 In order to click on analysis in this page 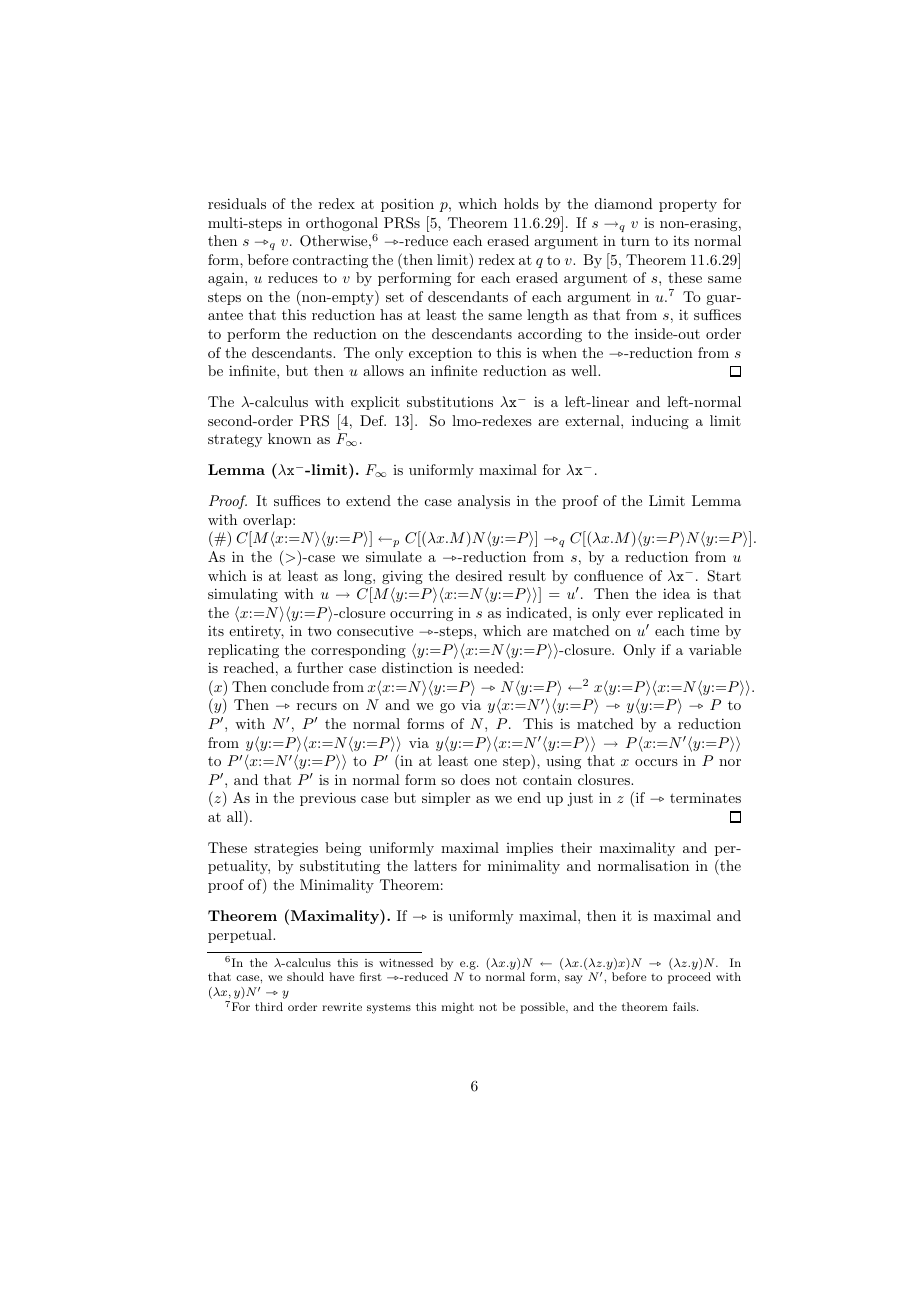, I will do `click(484, 502)`.
